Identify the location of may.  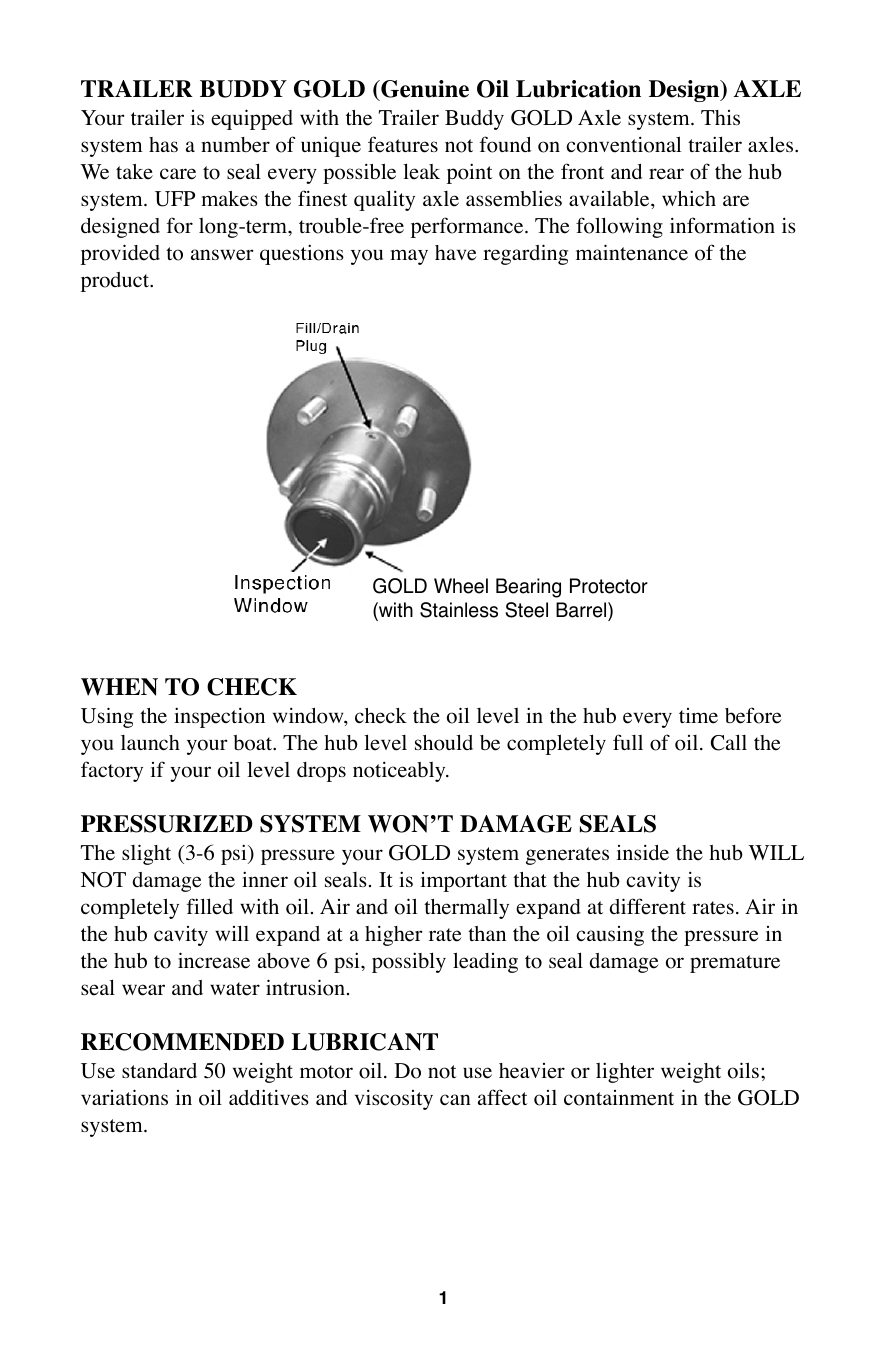
(409, 257).
